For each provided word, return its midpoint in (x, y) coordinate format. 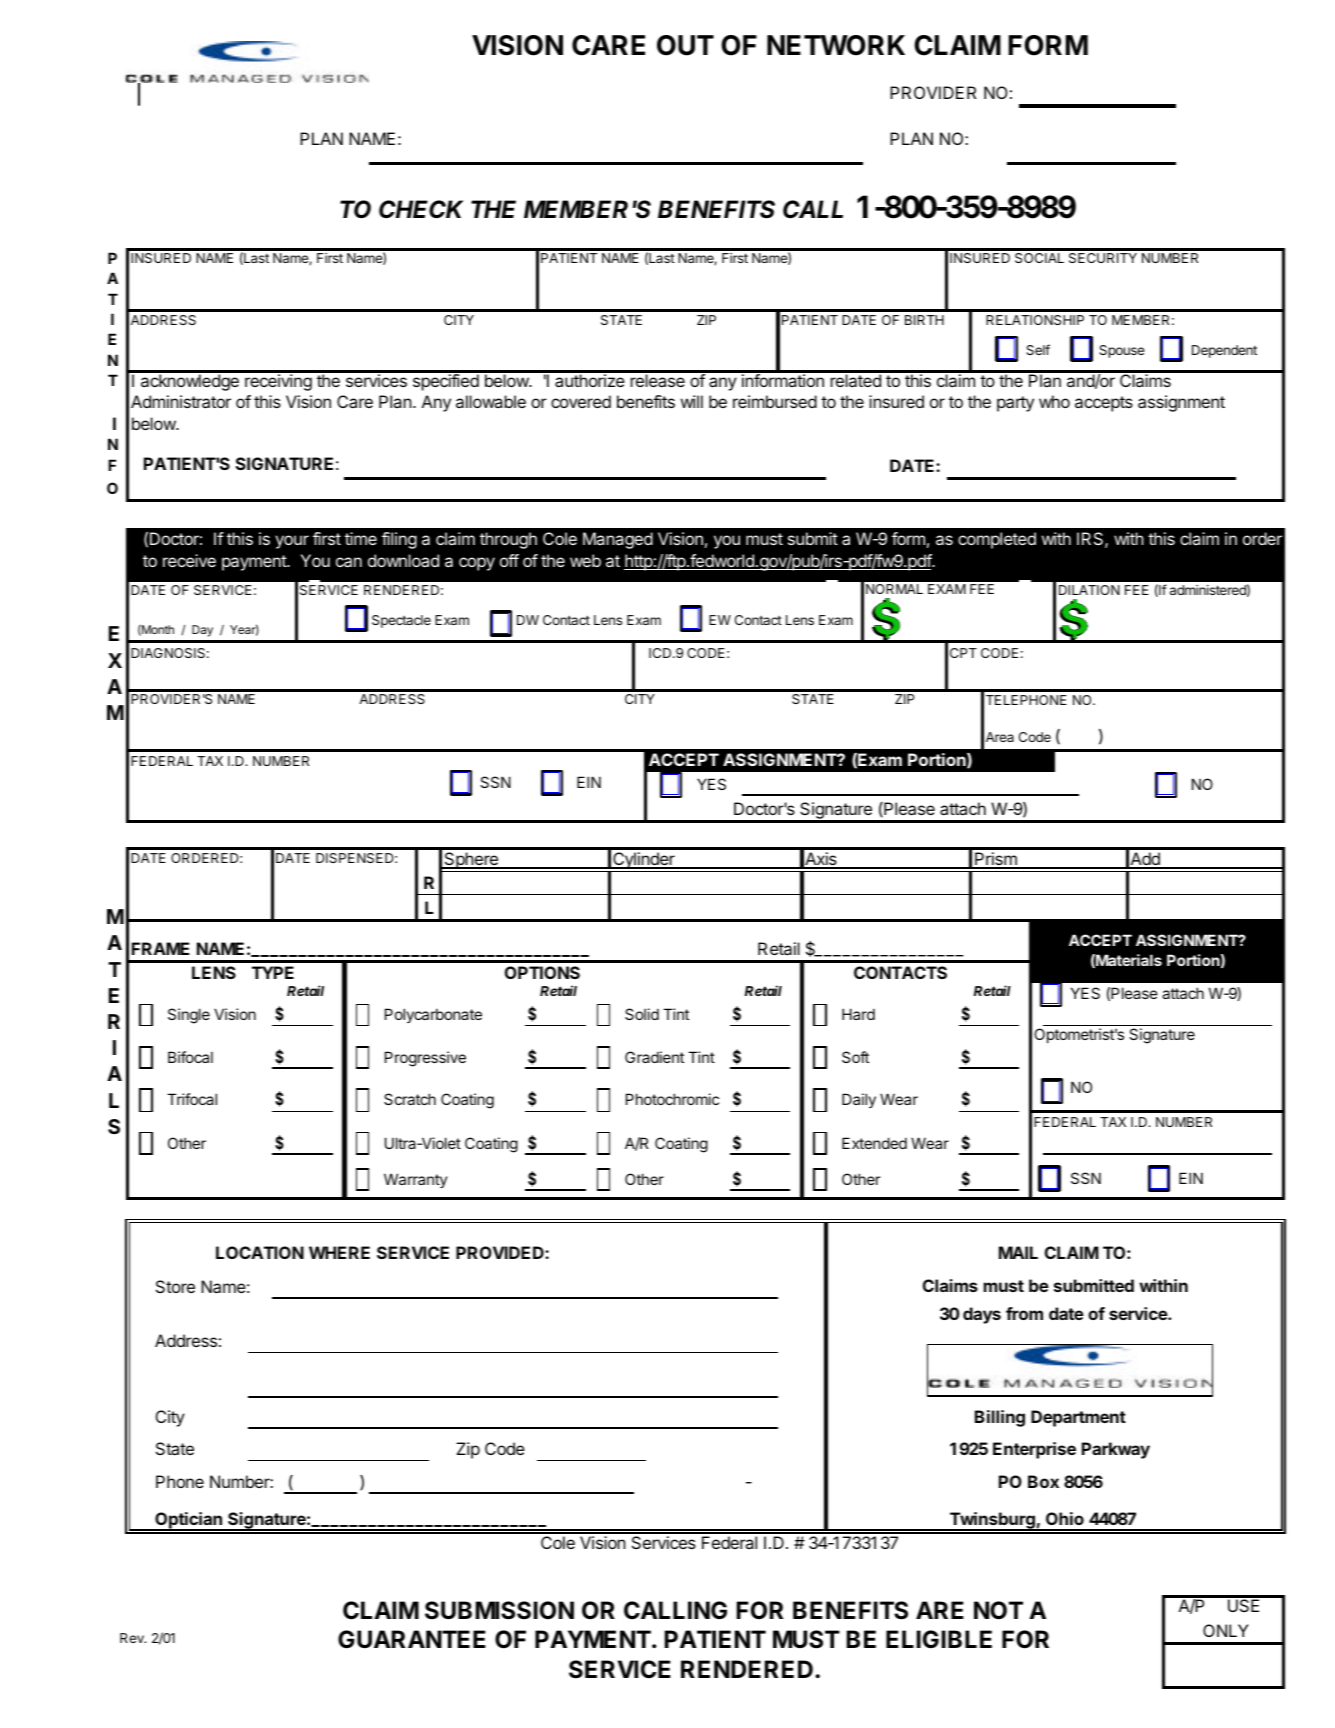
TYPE (273, 972)
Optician (188, 1521)
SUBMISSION (499, 1610)
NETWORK (836, 45)
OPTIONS (542, 972)
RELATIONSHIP (1035, 320)
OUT (685, 45)
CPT (963, 653)
